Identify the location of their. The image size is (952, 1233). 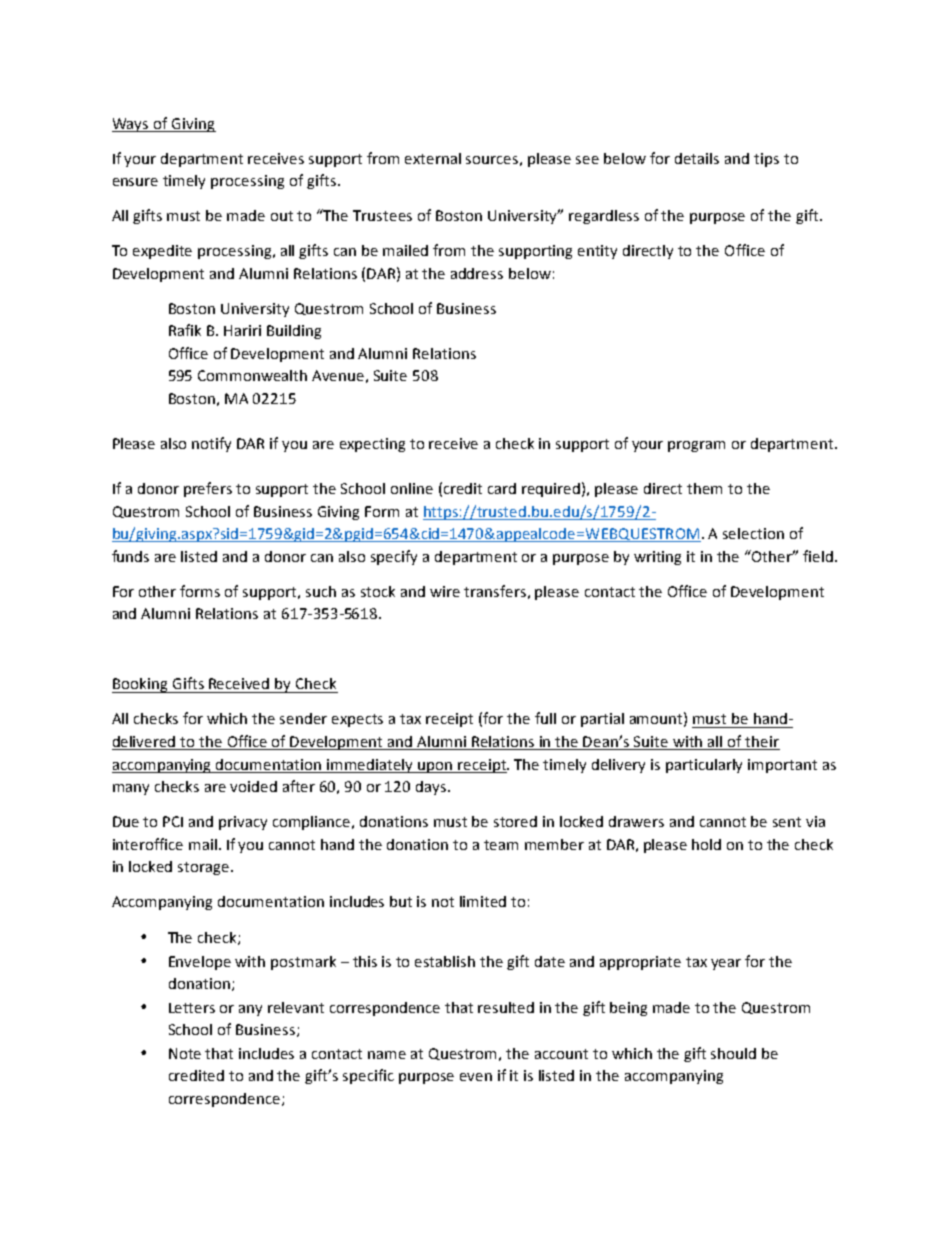
(762, 743).
